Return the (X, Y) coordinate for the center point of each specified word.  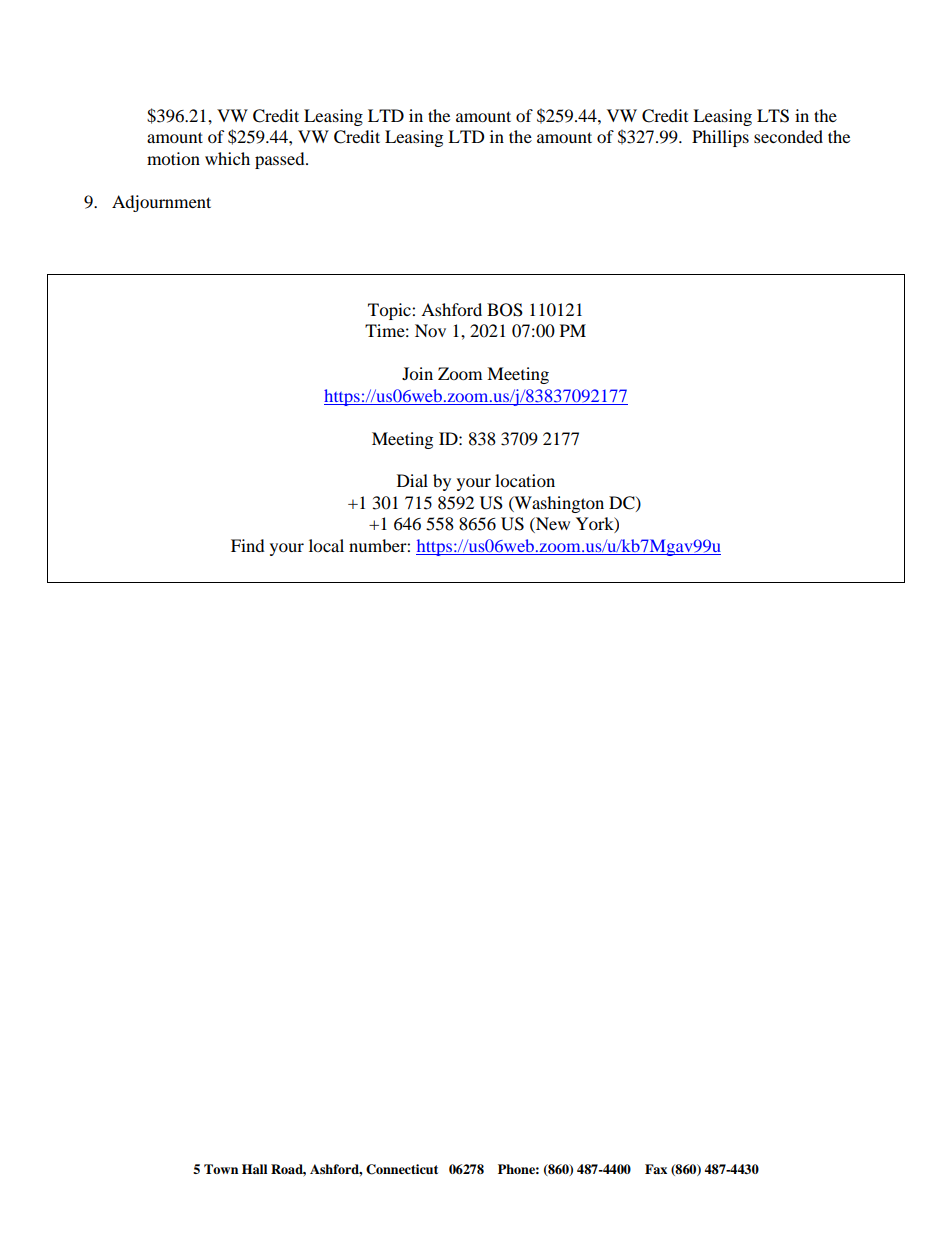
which (227, 158)
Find (248, 545)
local (326, 545)
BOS (505, 310)
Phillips (720, 138)
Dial (412, 480)
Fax (656, 1169)
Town (221, 1169)
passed (281, 160)
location (525, 480)
